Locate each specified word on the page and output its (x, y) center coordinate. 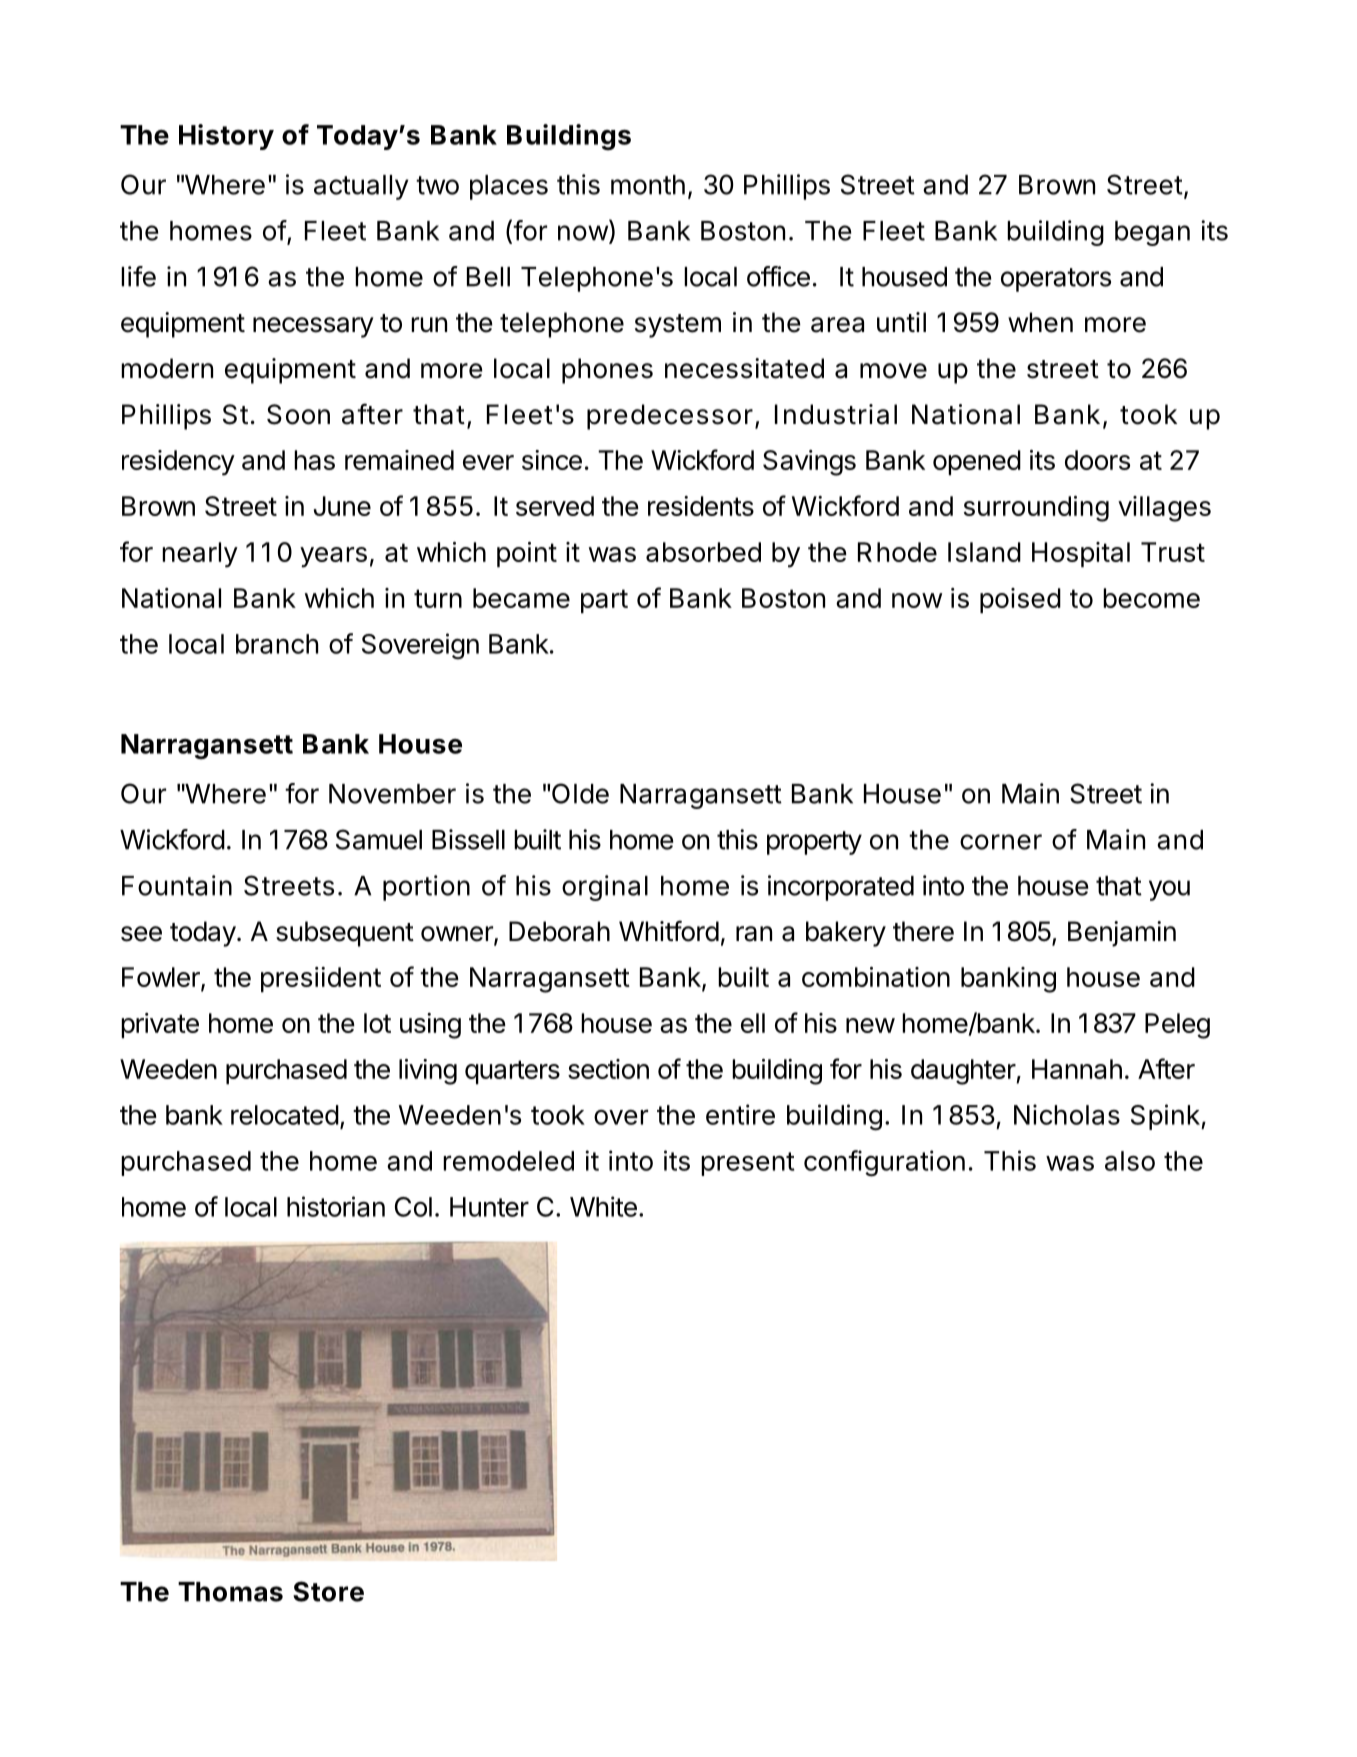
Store (328, 1591)
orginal (605, 888)
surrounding (1036, 509)
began (1152, 233)
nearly (200, 555)
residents (701, 506)
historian (336, 1206)
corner (1001, 842)
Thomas (230, 1592)
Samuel (379, 839)
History (226, 137)
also (1130, 1161)
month (648, 185)
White (603, 1206)
